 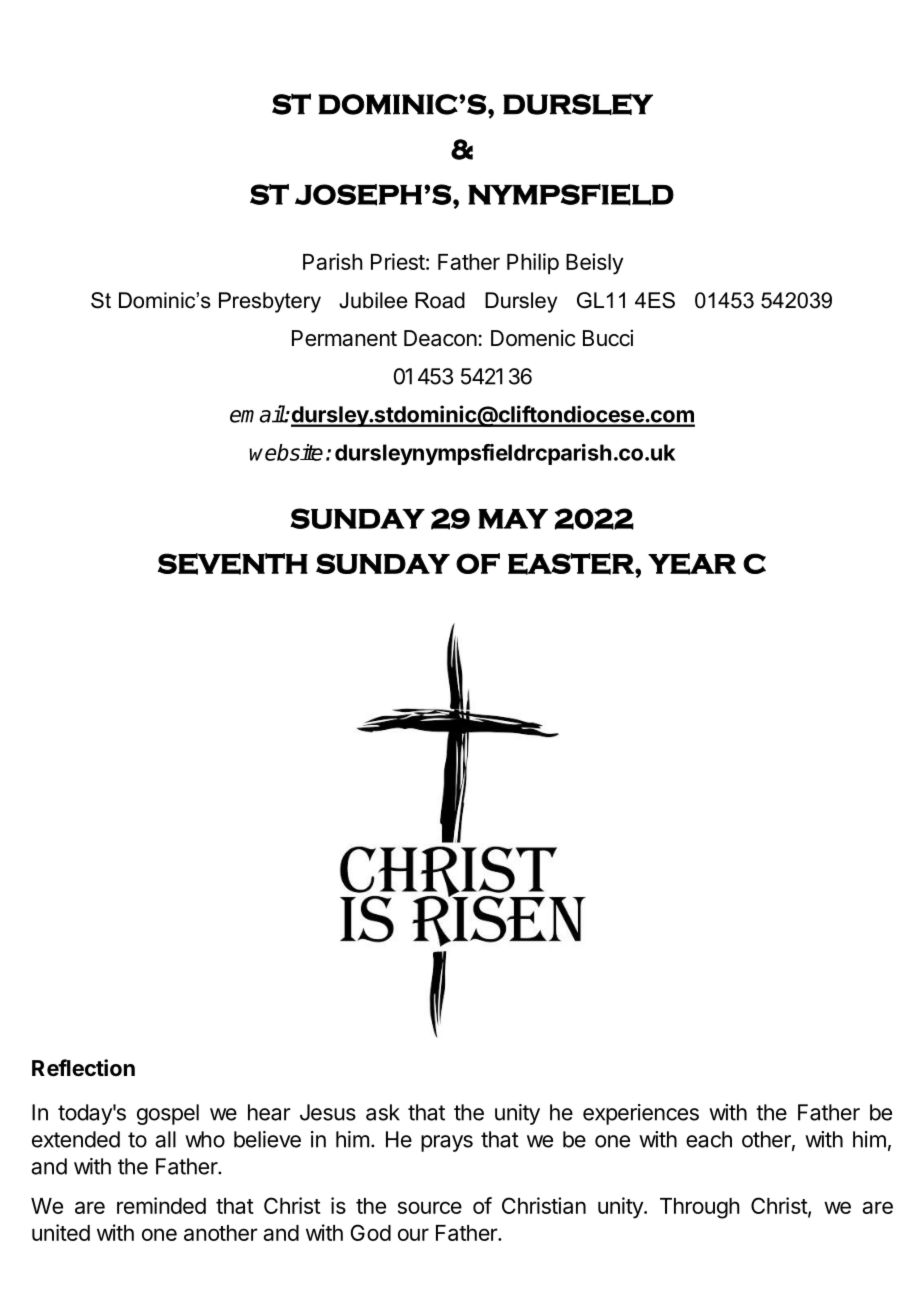 What do you see at coordinates (344, 338) in the page?
I see `Permanent` at bounding box center [344, 338].
